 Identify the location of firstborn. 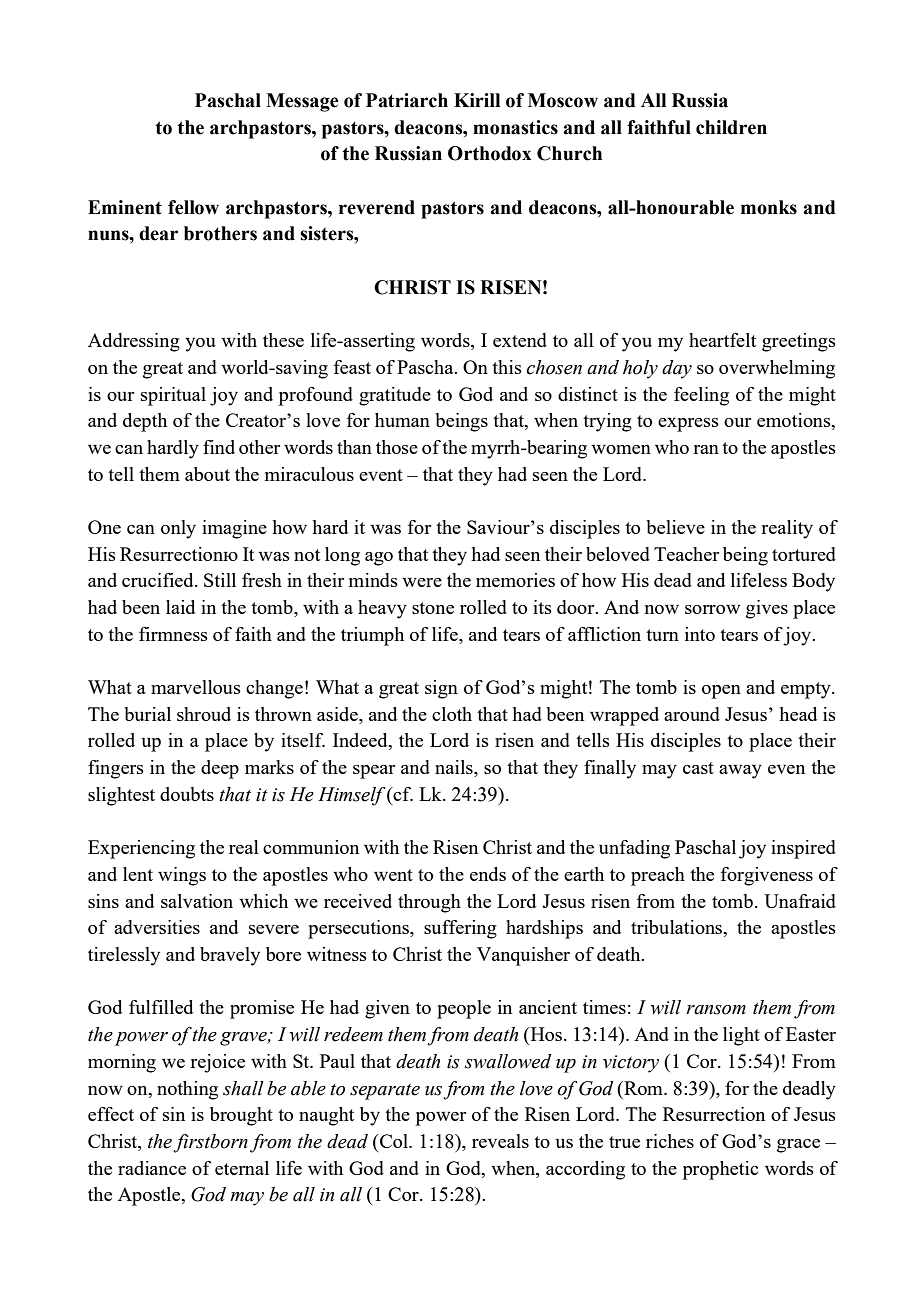
(210, 1143).
